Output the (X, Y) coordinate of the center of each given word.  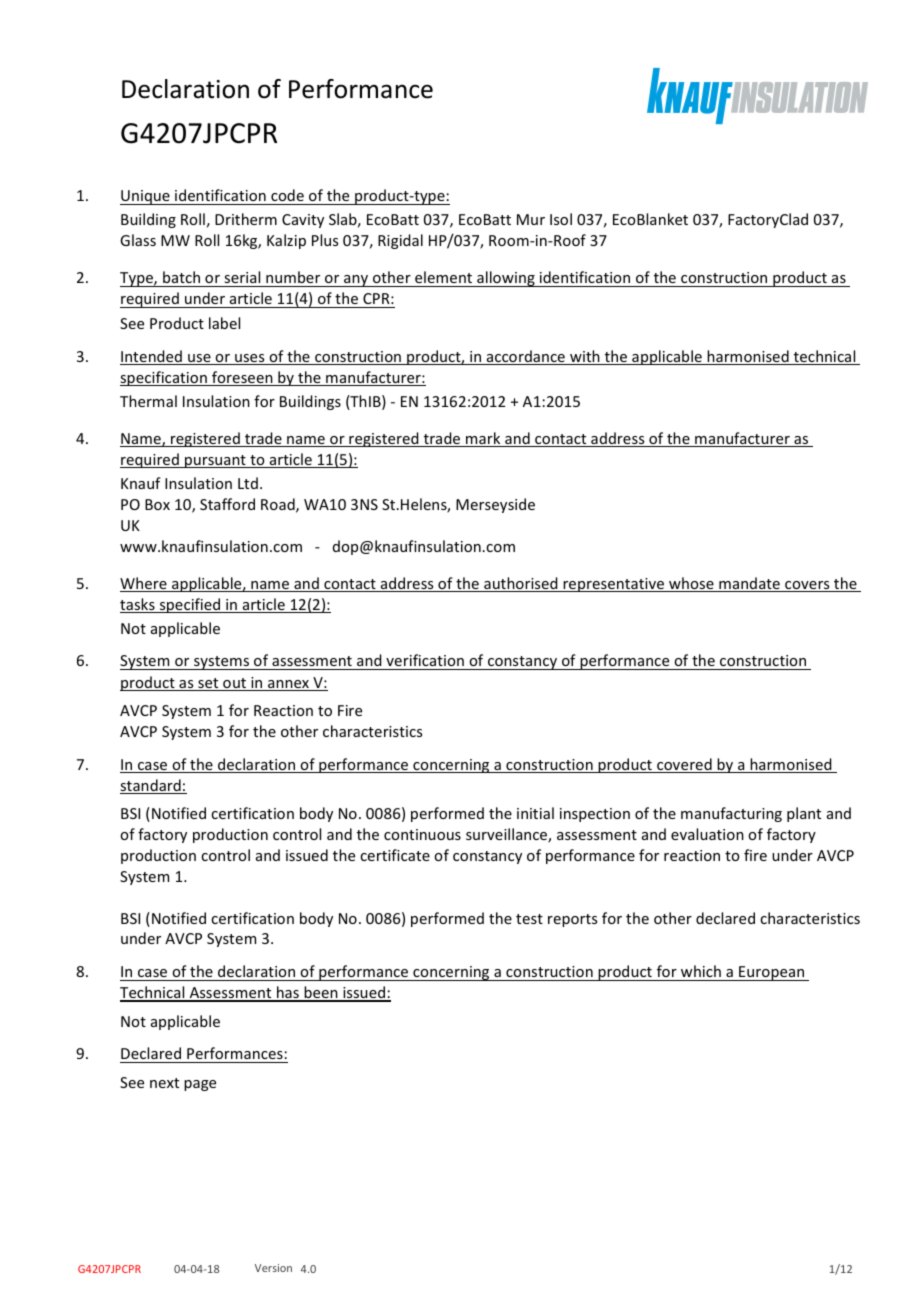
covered (684, 765)
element (443, 279)
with (585, 357)
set (208, 684)
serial (242, 279)
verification (425, 662)
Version (273, 1268)
